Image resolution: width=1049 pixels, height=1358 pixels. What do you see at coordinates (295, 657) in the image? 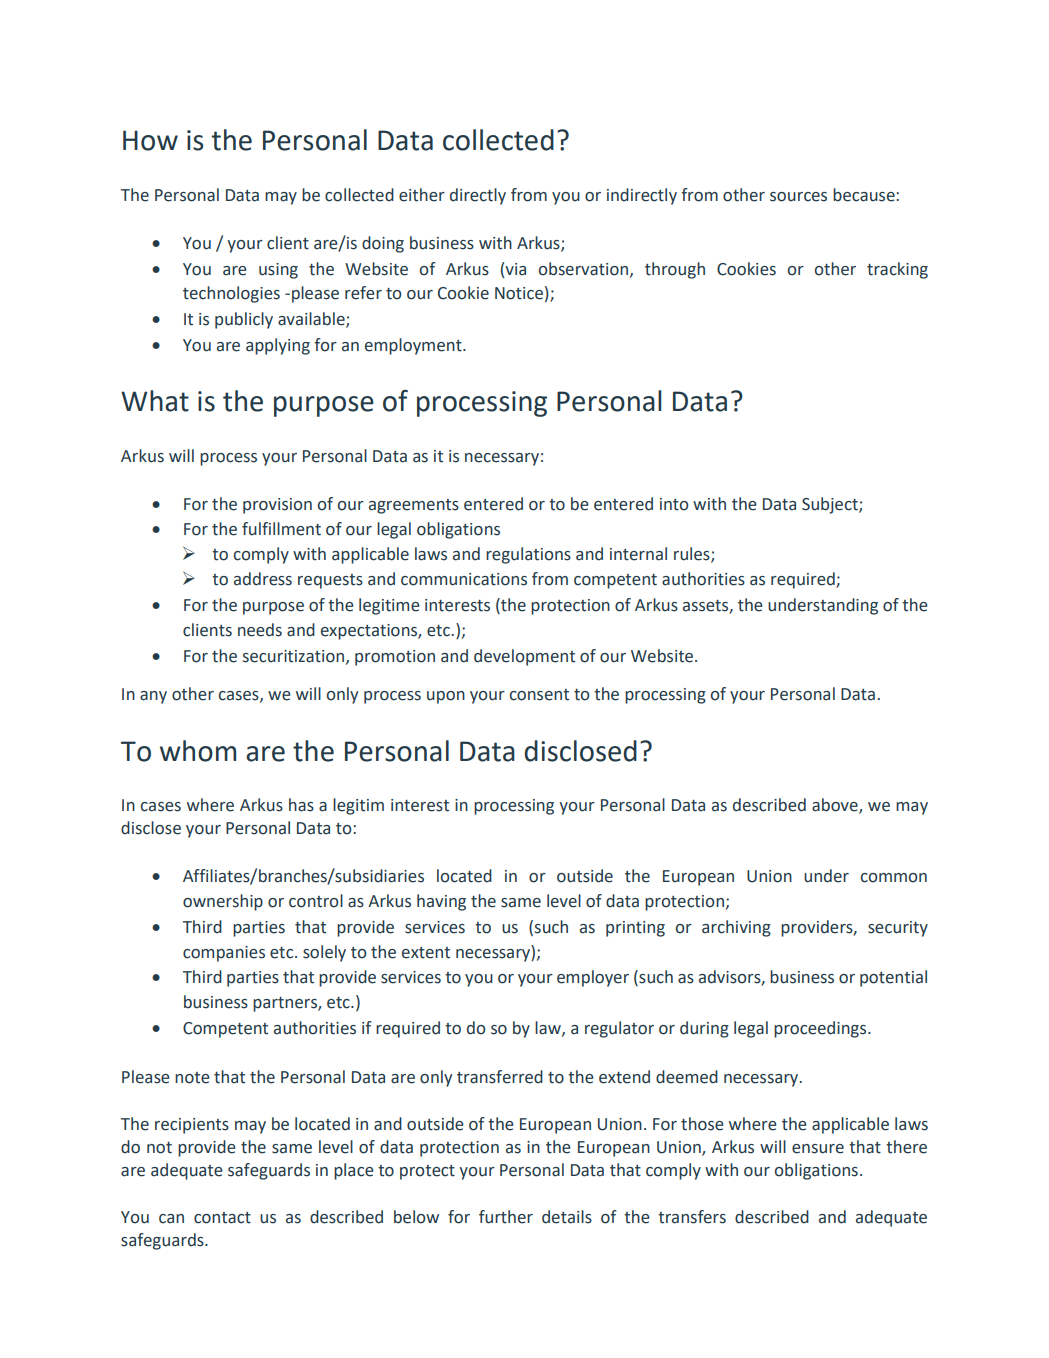
I see `securitization` at bounding box center [295, 657].
